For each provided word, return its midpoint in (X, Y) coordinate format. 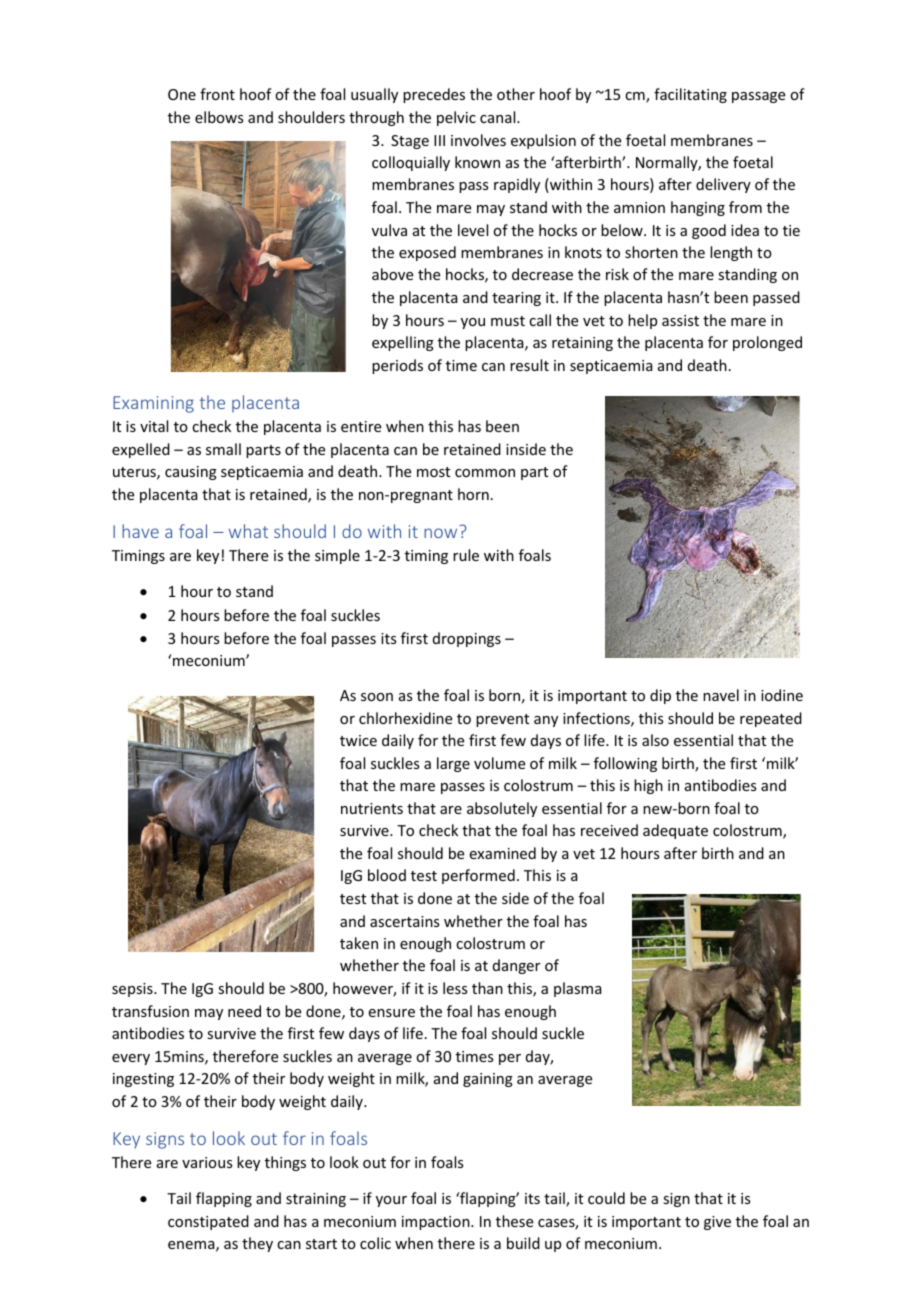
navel (721, 695)
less (455, 988)
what (248, 531)
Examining (153, 404)
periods (397, 366)
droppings (467, 639)
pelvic (456, 118)
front (217, 94)
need (244, 1011)
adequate (675, 831)
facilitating (690, 95)
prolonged (767, 343)
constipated (208, 1222)
